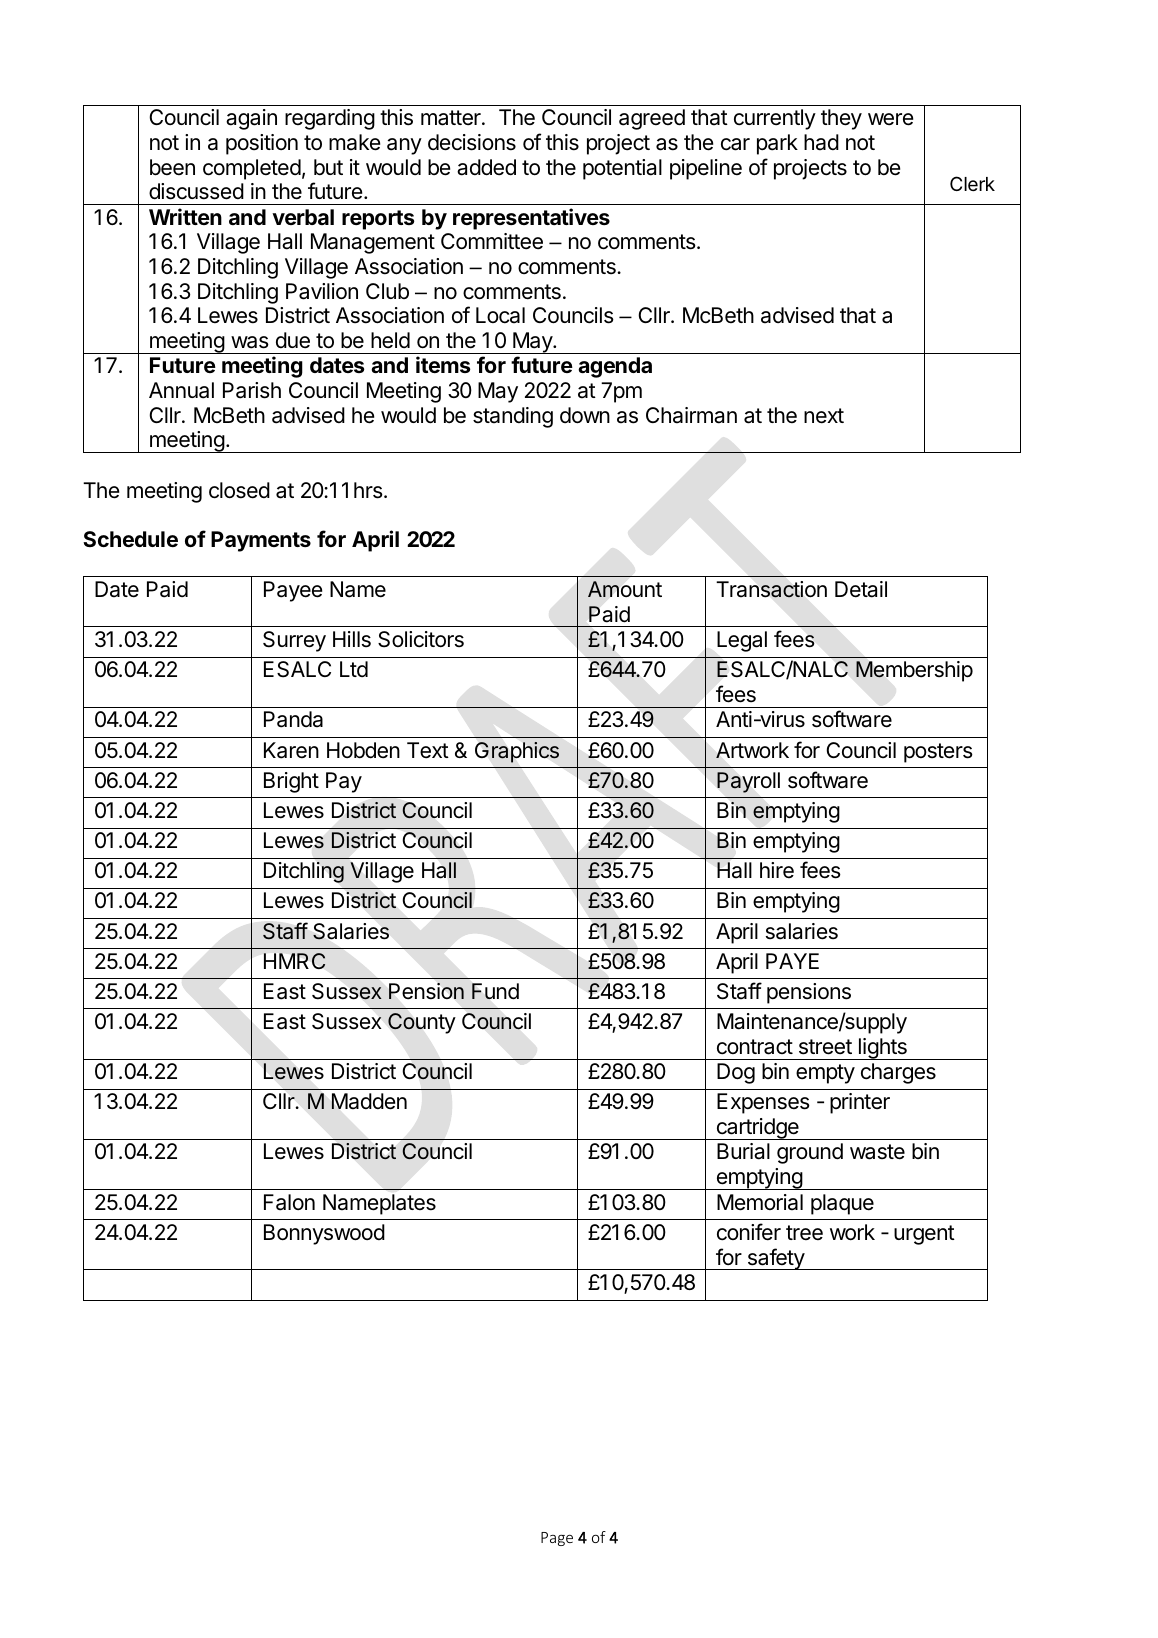 The image size is (1158, 1638). What do you see at coordinates (294, 961) in the screenshot?
I see `HMRC` at bounding box center [294, 961].
